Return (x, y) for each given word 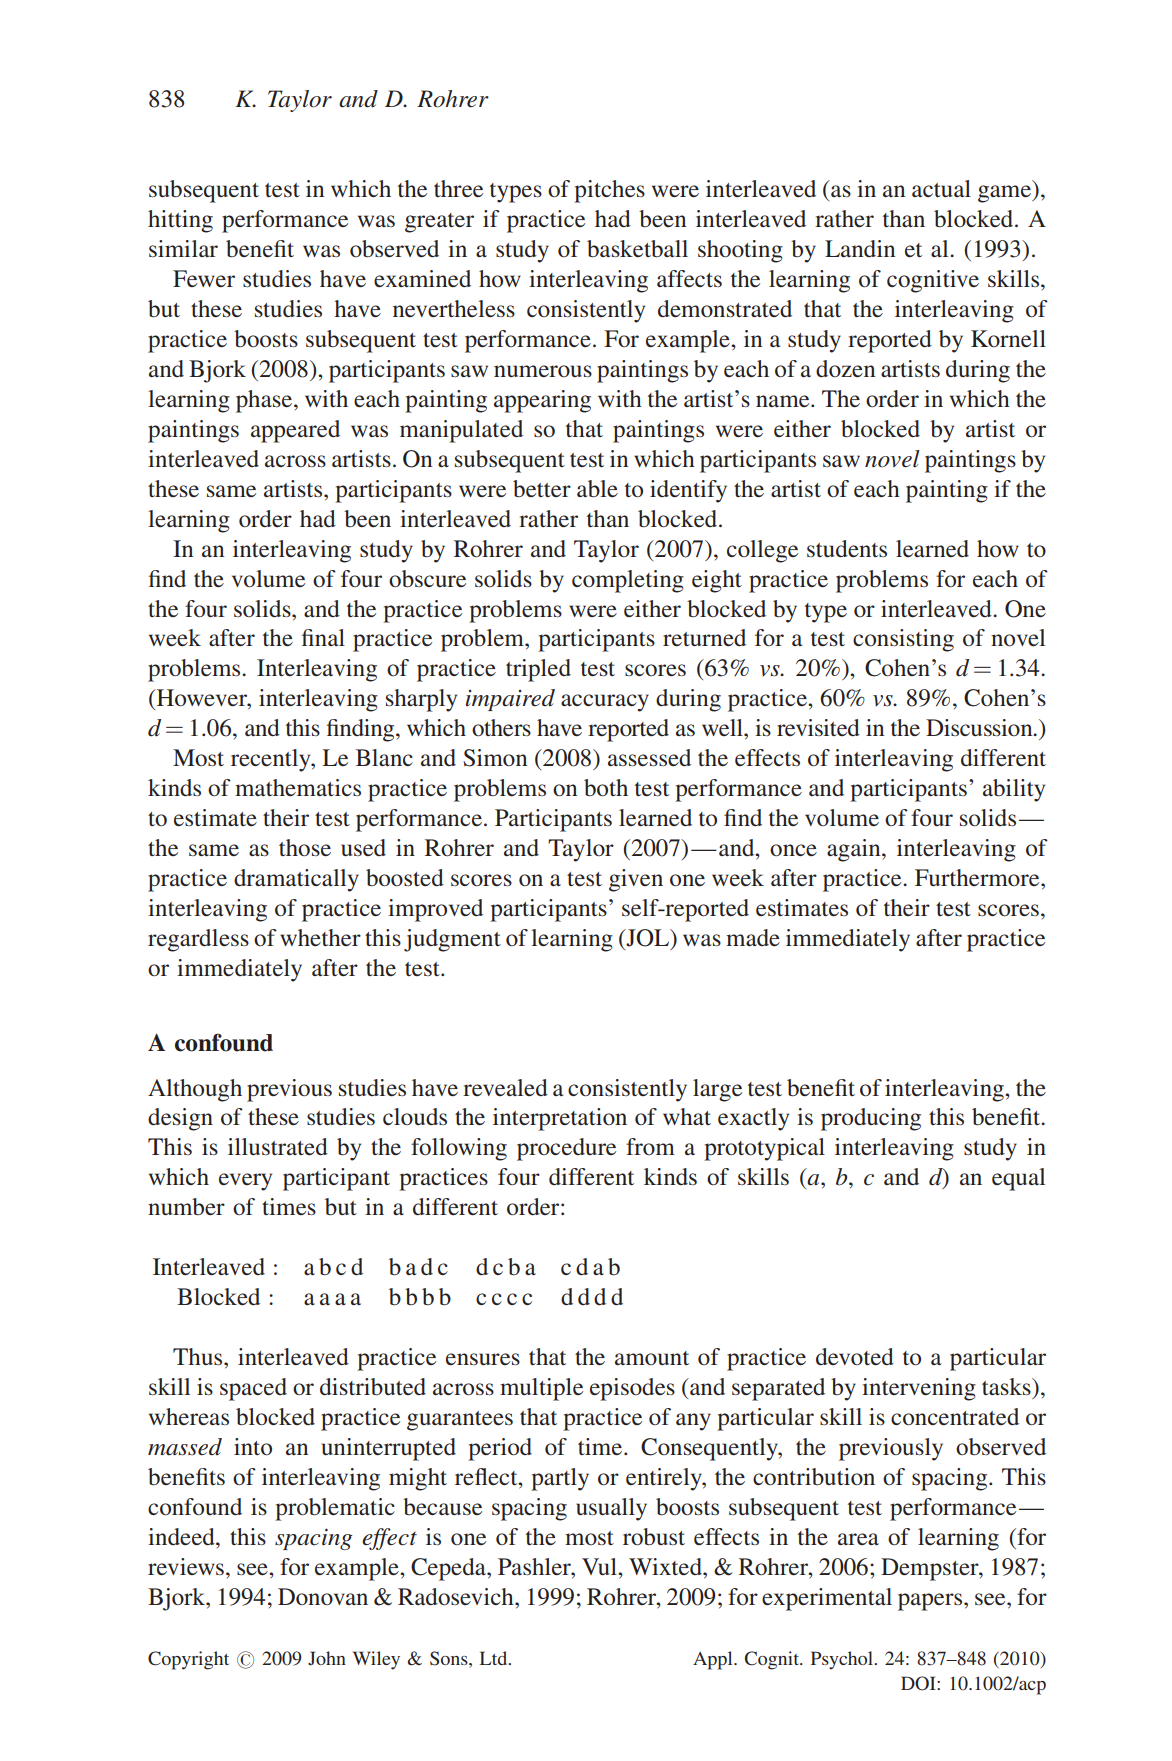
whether (320, 937)
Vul (600, 1566)
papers (931, 1602)
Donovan (323, 1596)
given (636, 880)
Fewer (204, 278)
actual (941, 188)
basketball (637, 249)
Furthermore (978, 877)
